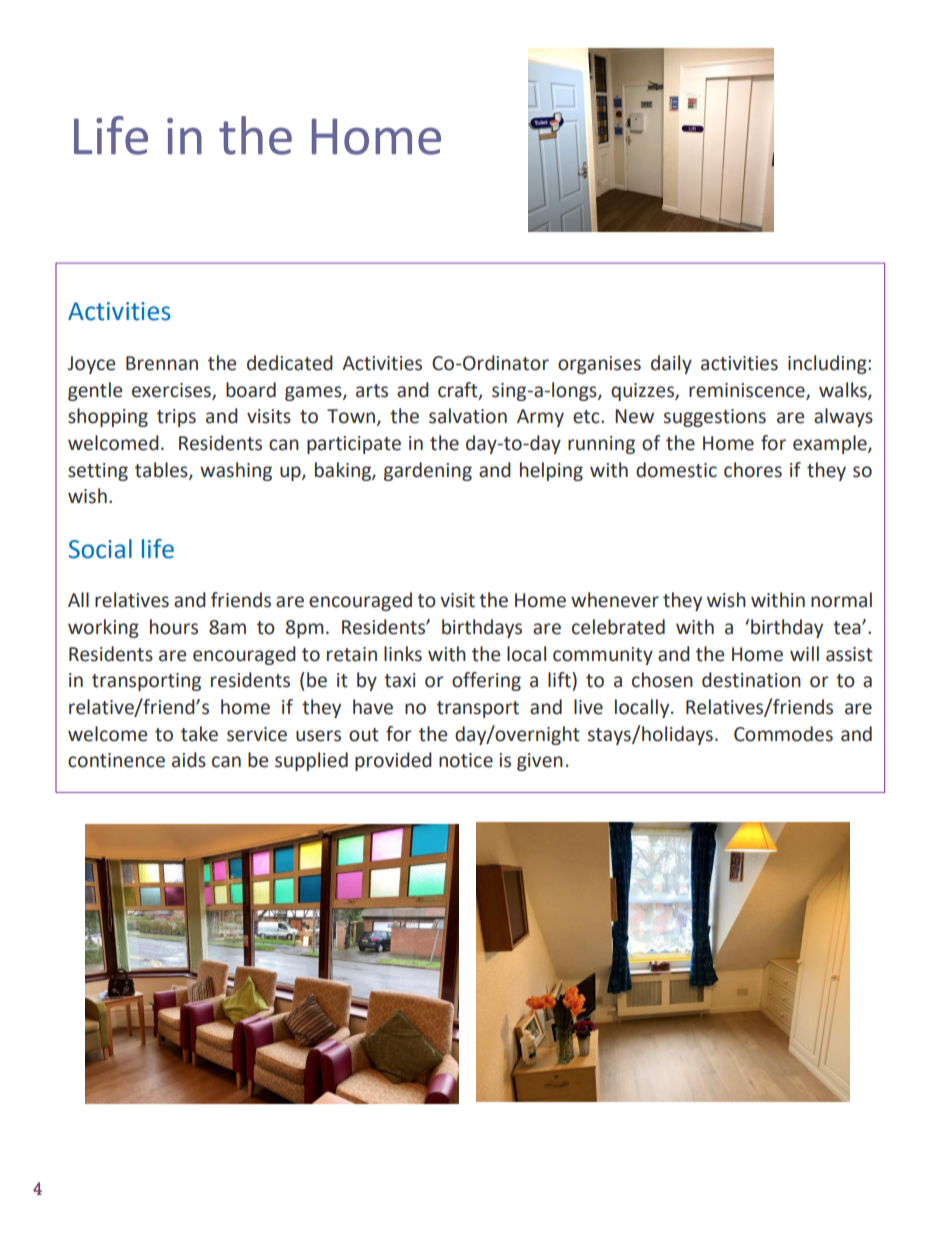 The width and height of the screenshot is (952, 1233). Describe the element at coordinates (403, 654) in the screenshot. I see `links` at that location.
